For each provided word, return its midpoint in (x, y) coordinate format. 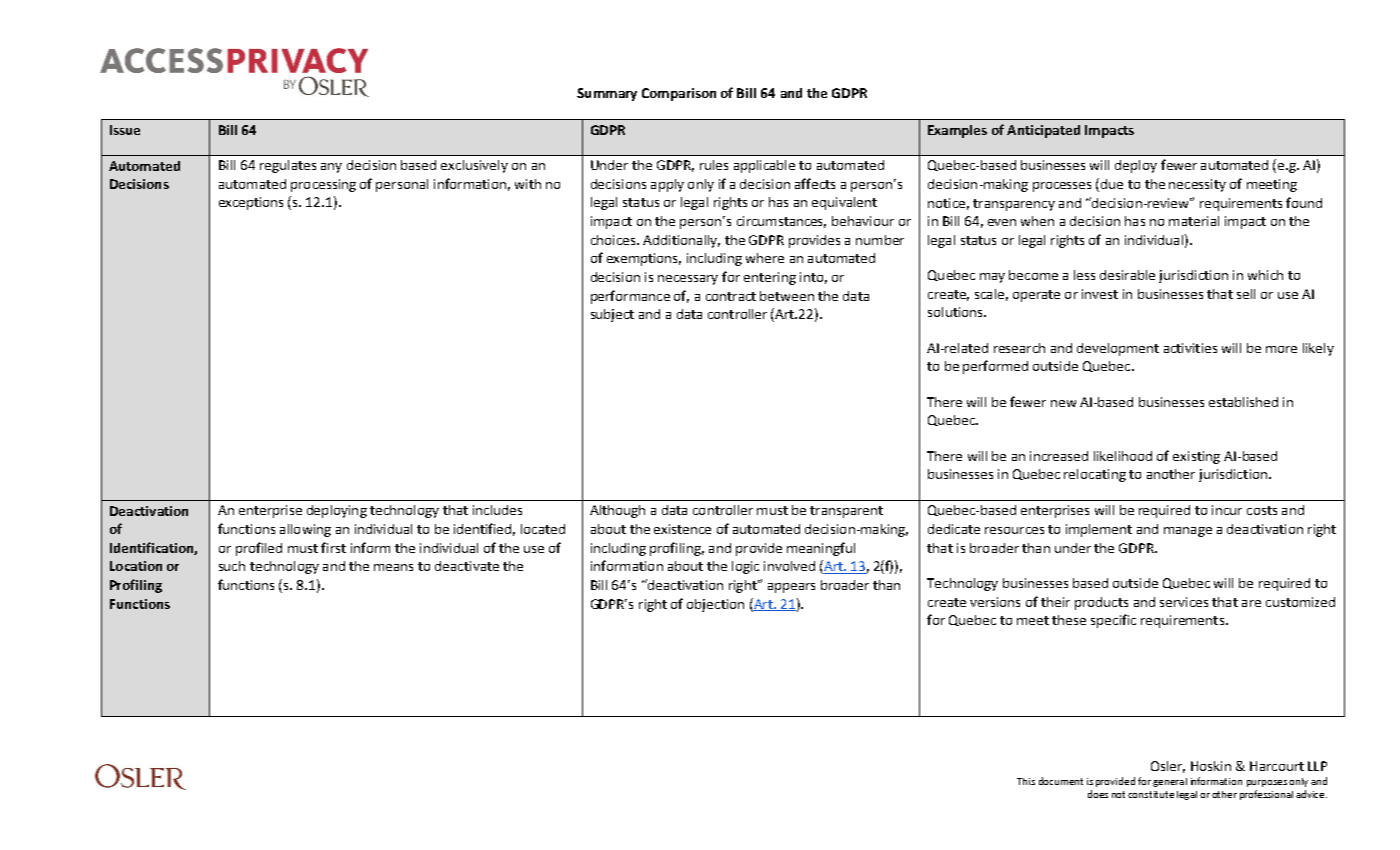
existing (1196, 457)
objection (715, 605)
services (1184, 602)
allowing (305, 530)
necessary (688, 280)
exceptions (251, 203)
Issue (125, 130)
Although (617, 511)
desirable (1127, 275)
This (1026, 781)
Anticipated (1043, 131)
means (393, 567)
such (232, 566)
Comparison (679, 94)
